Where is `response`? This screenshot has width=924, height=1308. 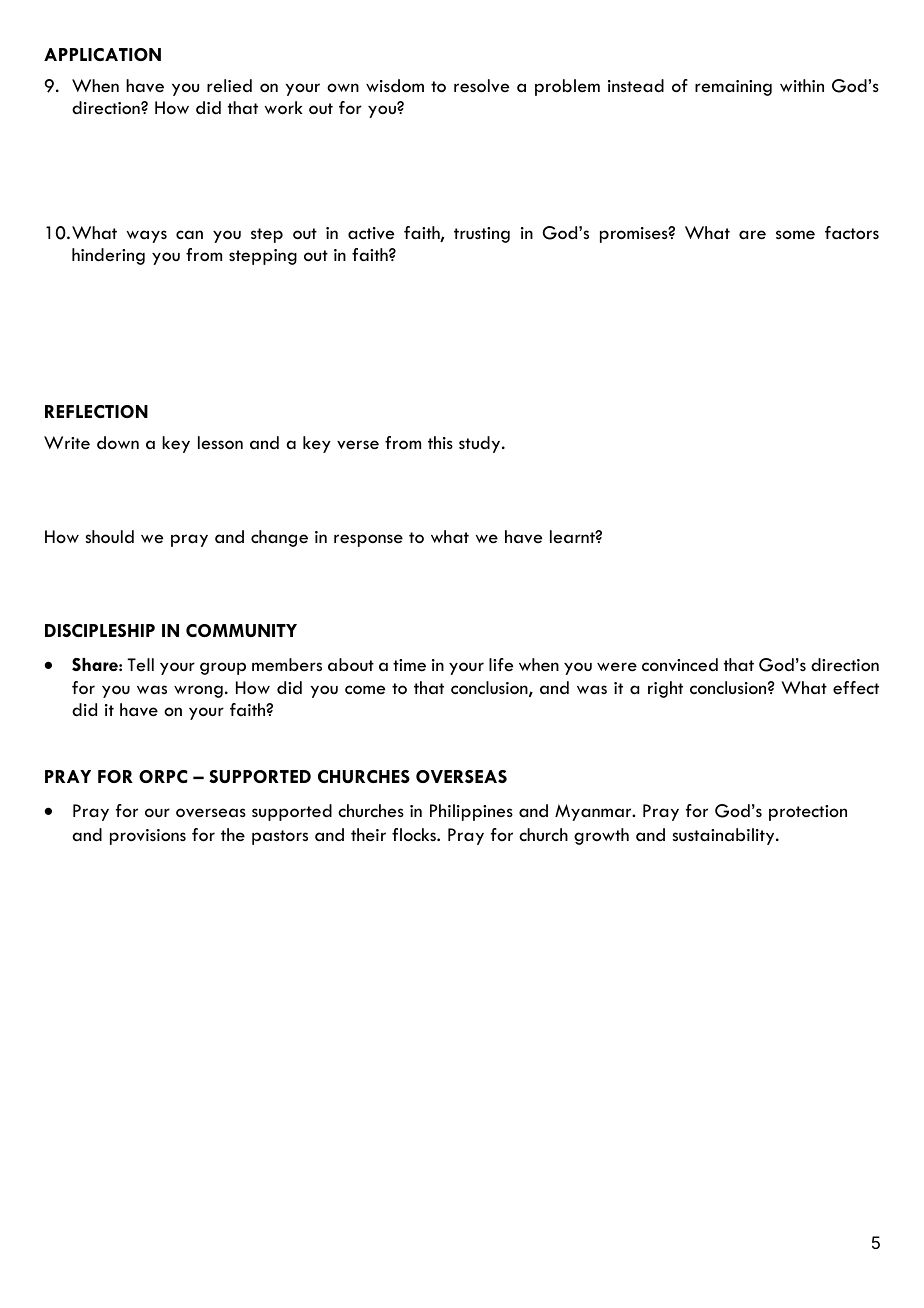 response is located at coordinates (368, 540).
